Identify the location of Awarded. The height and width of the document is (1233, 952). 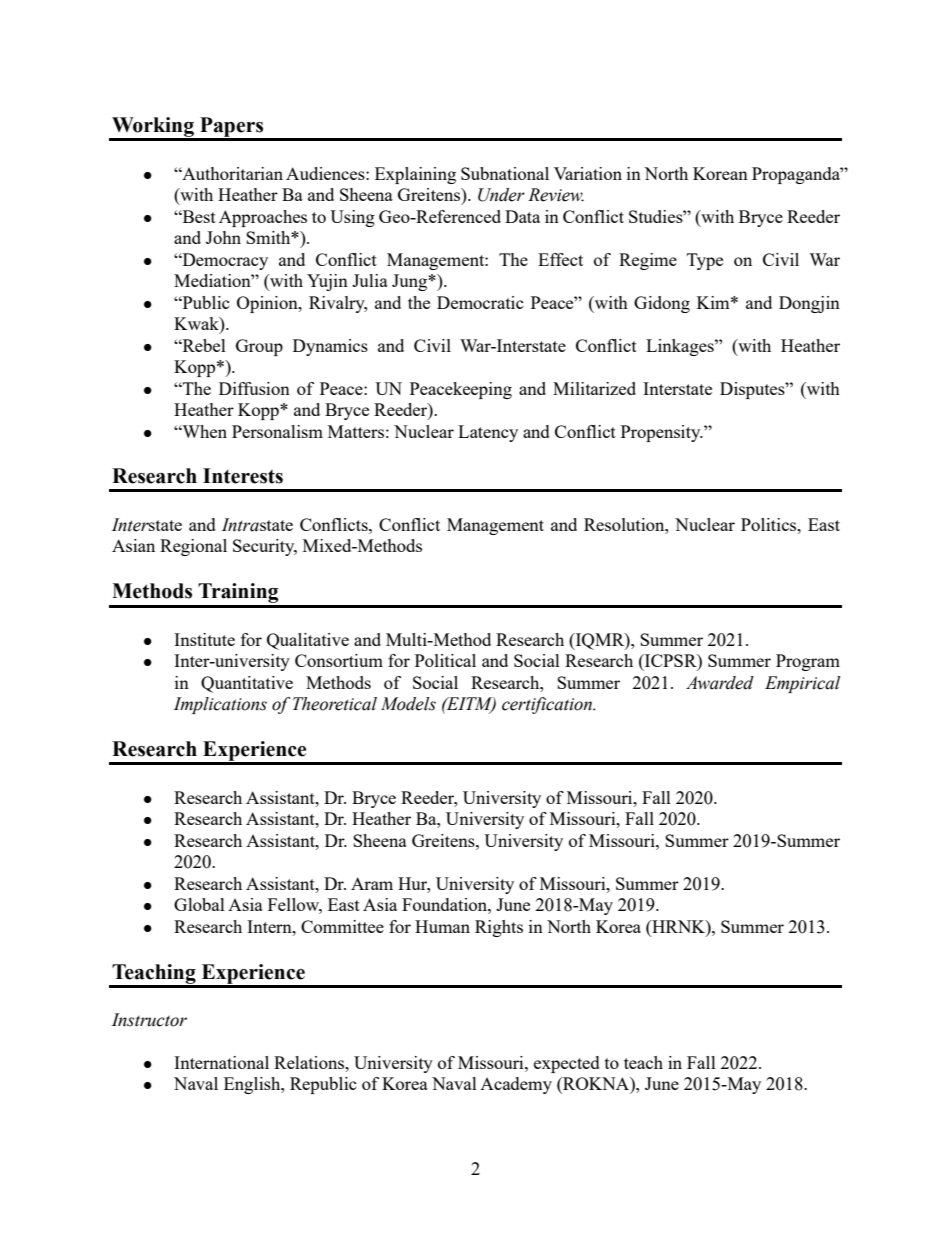
(720, 683).
